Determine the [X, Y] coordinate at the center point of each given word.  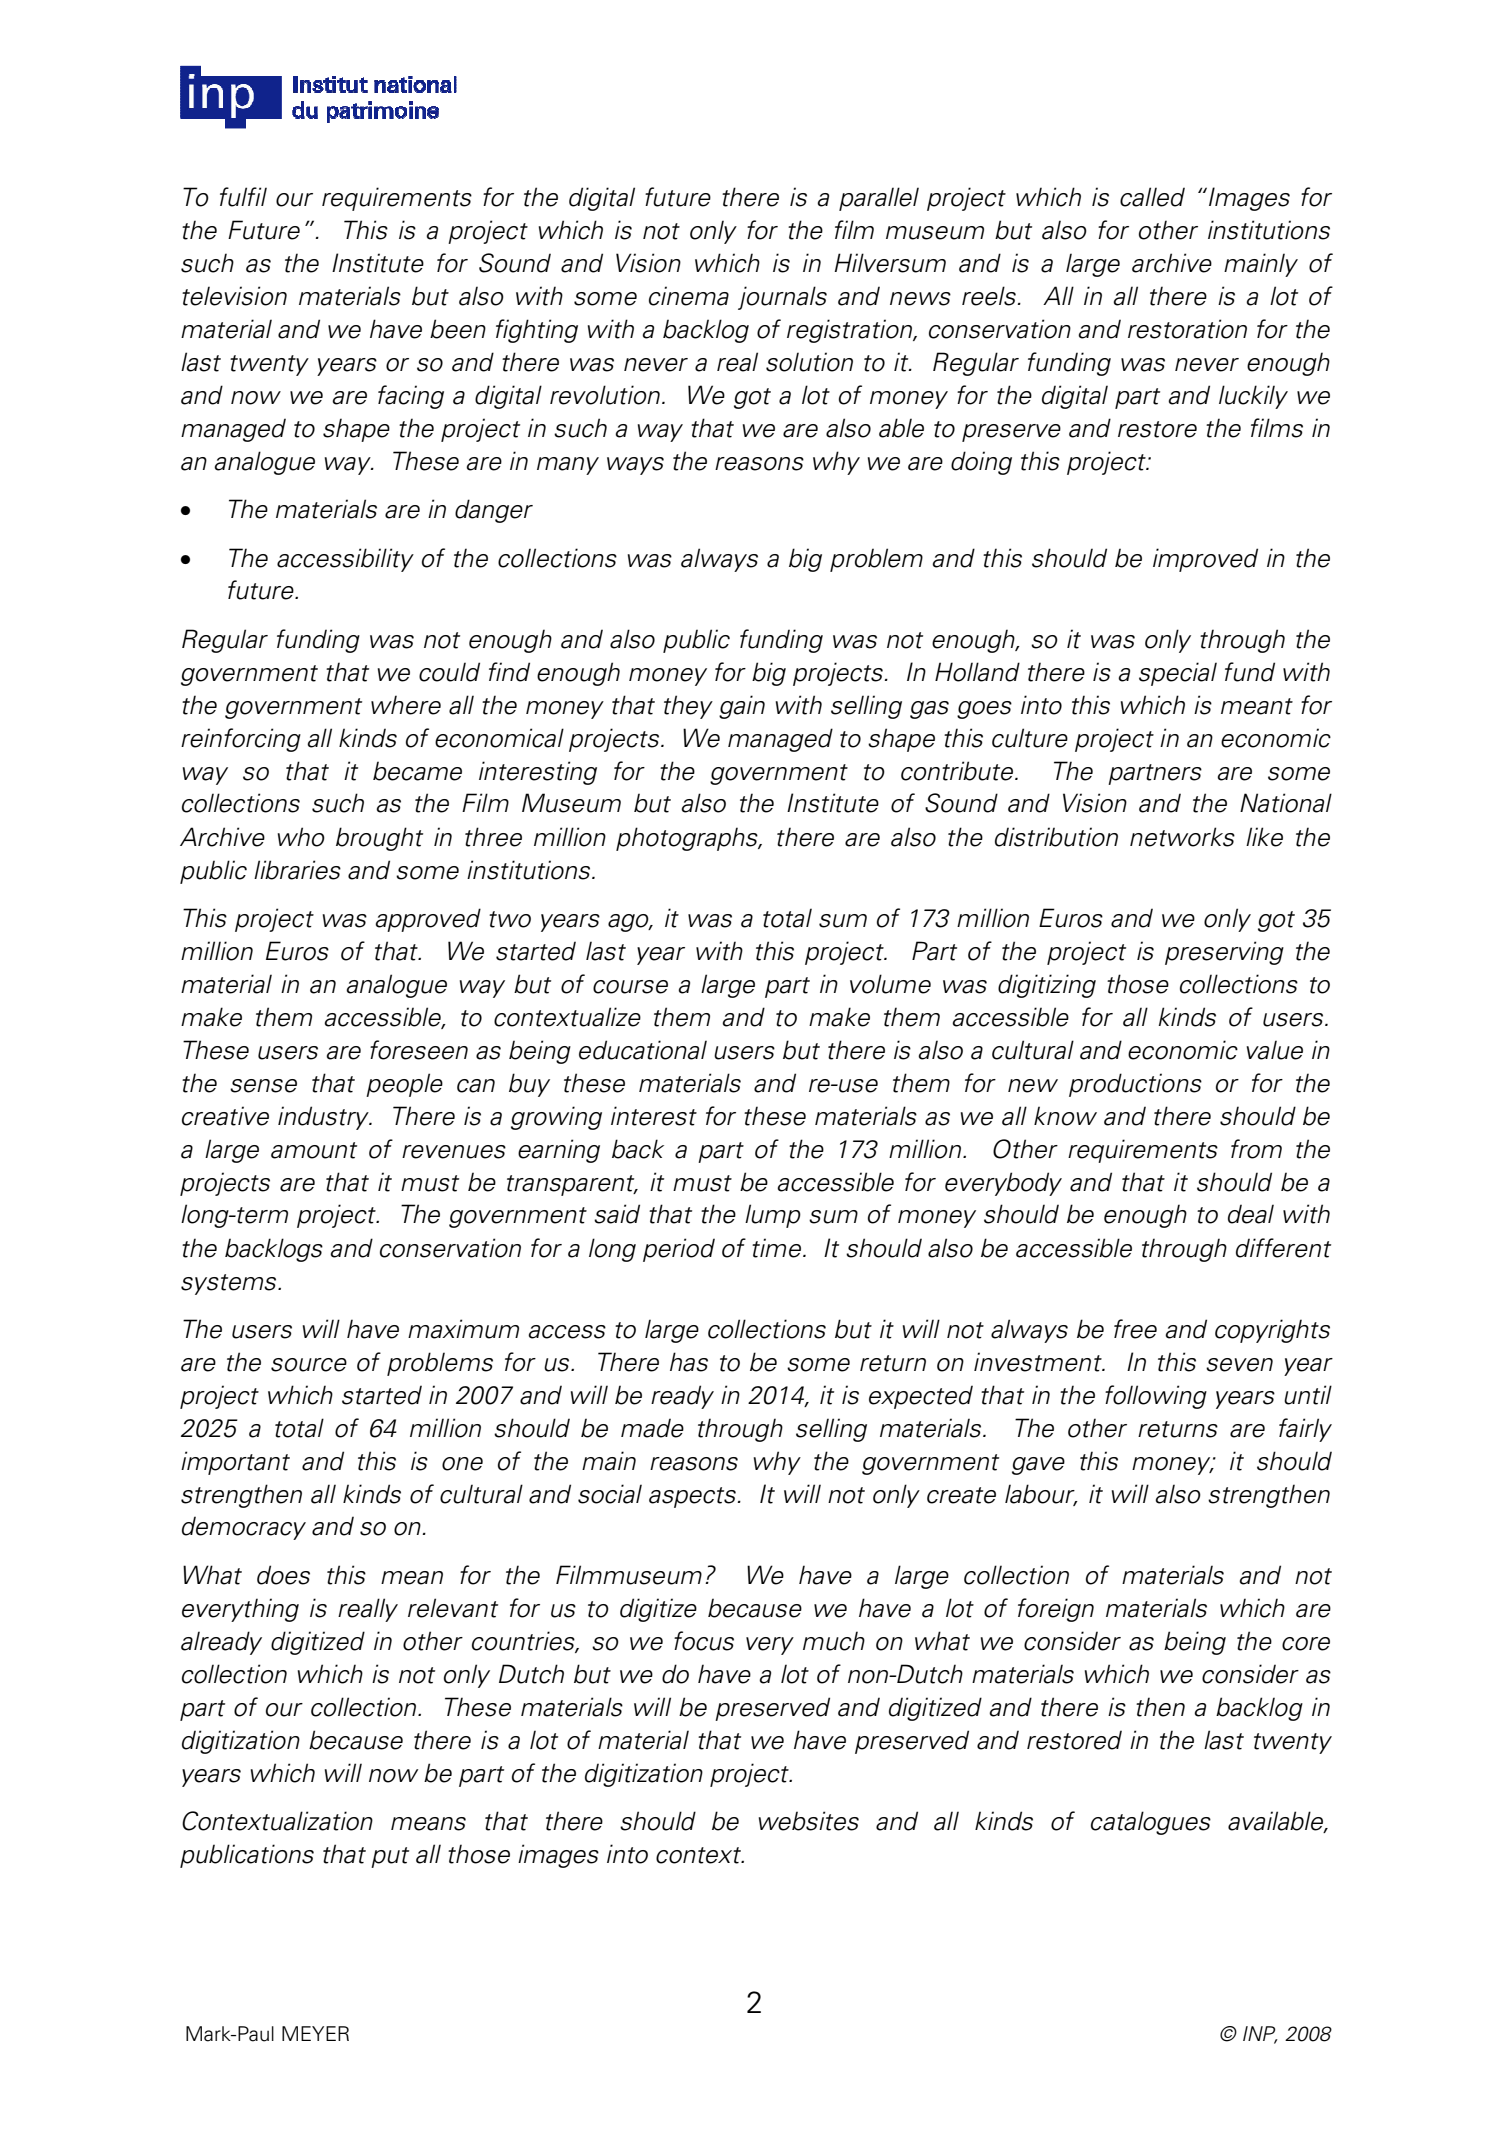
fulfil [243, 197]
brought [379, 839]
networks [1182, 837]
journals [782, 298]
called [1152, 197]
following [1156, 1397]
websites [809, 1821]
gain [742, 707]
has [689, 1362]
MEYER [315, 2033]
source [309, 1365]
